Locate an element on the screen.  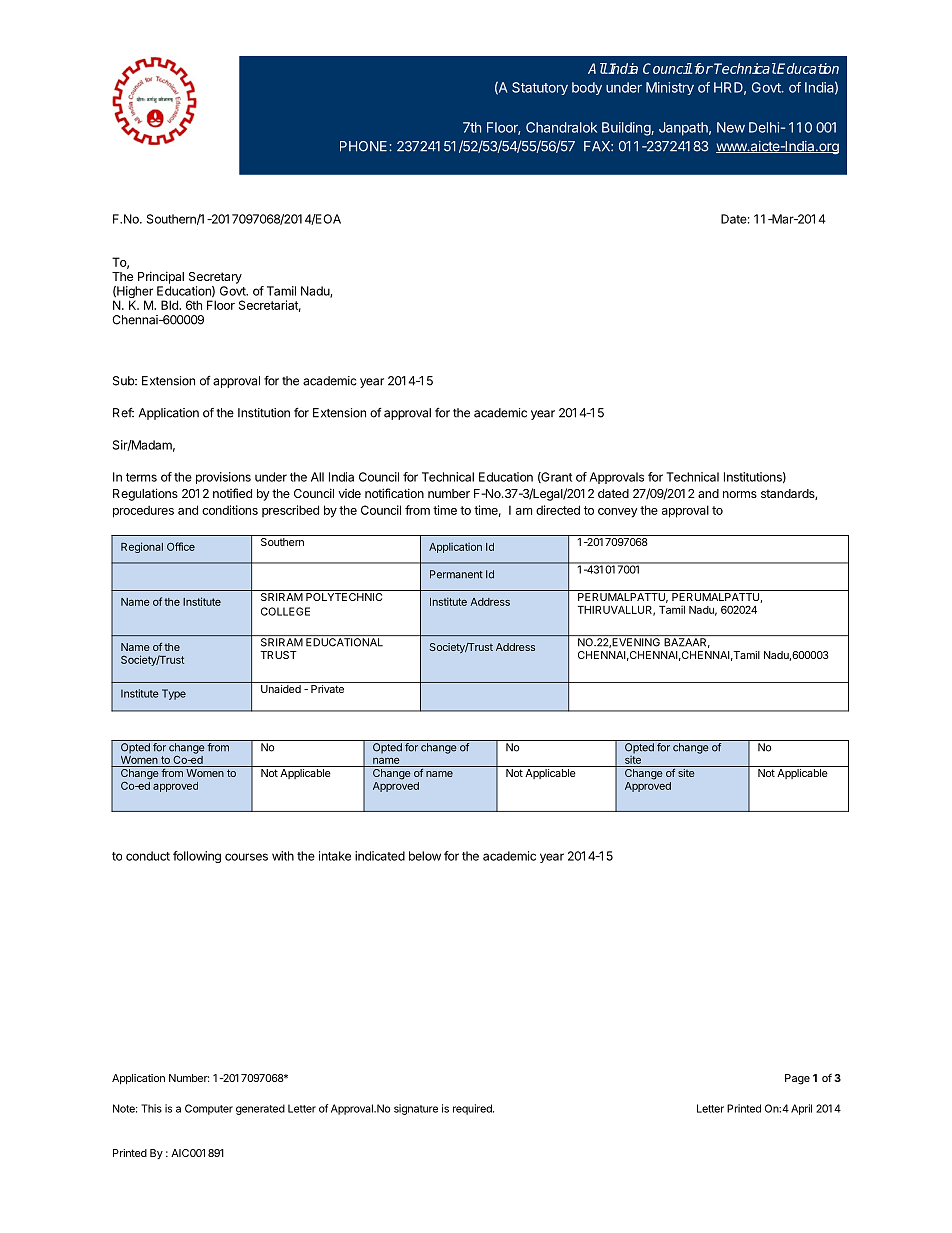
PHONE is located at coordinates (365, 146).
